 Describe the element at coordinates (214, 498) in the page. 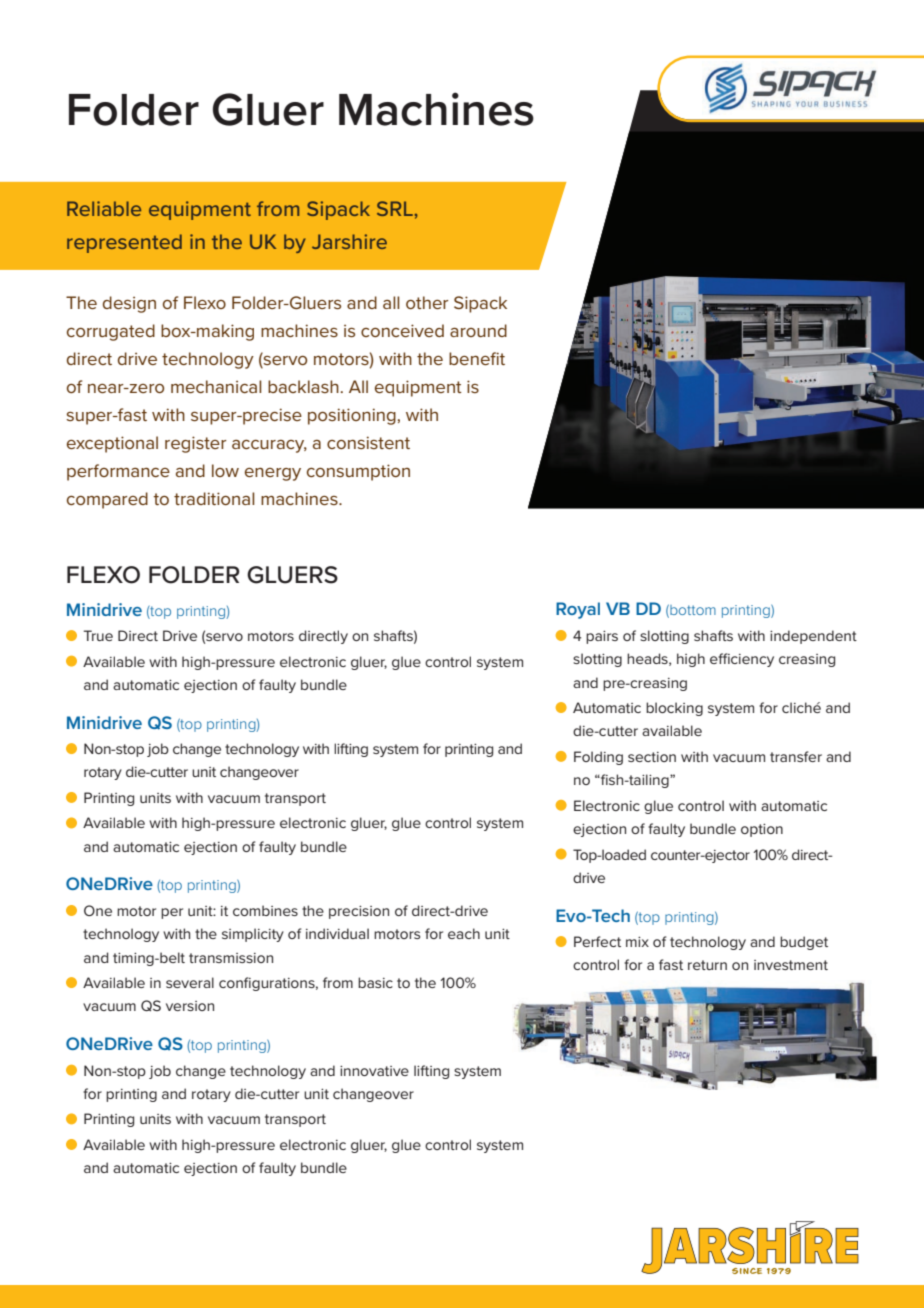

I see `traditional` at that location.
